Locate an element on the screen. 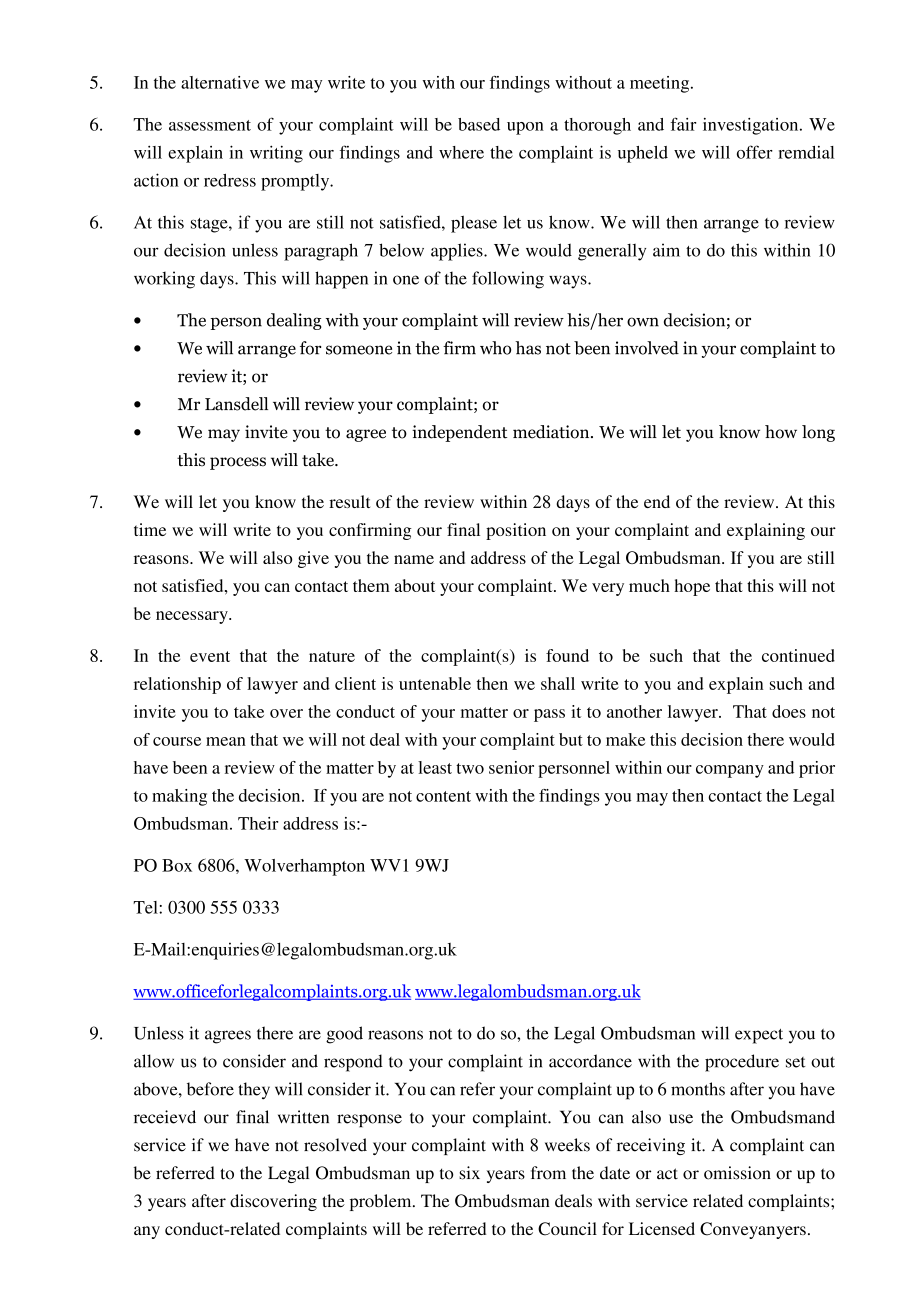 This screenshot has width=924, height=1308. continued is located at coordinates (798, 655).
